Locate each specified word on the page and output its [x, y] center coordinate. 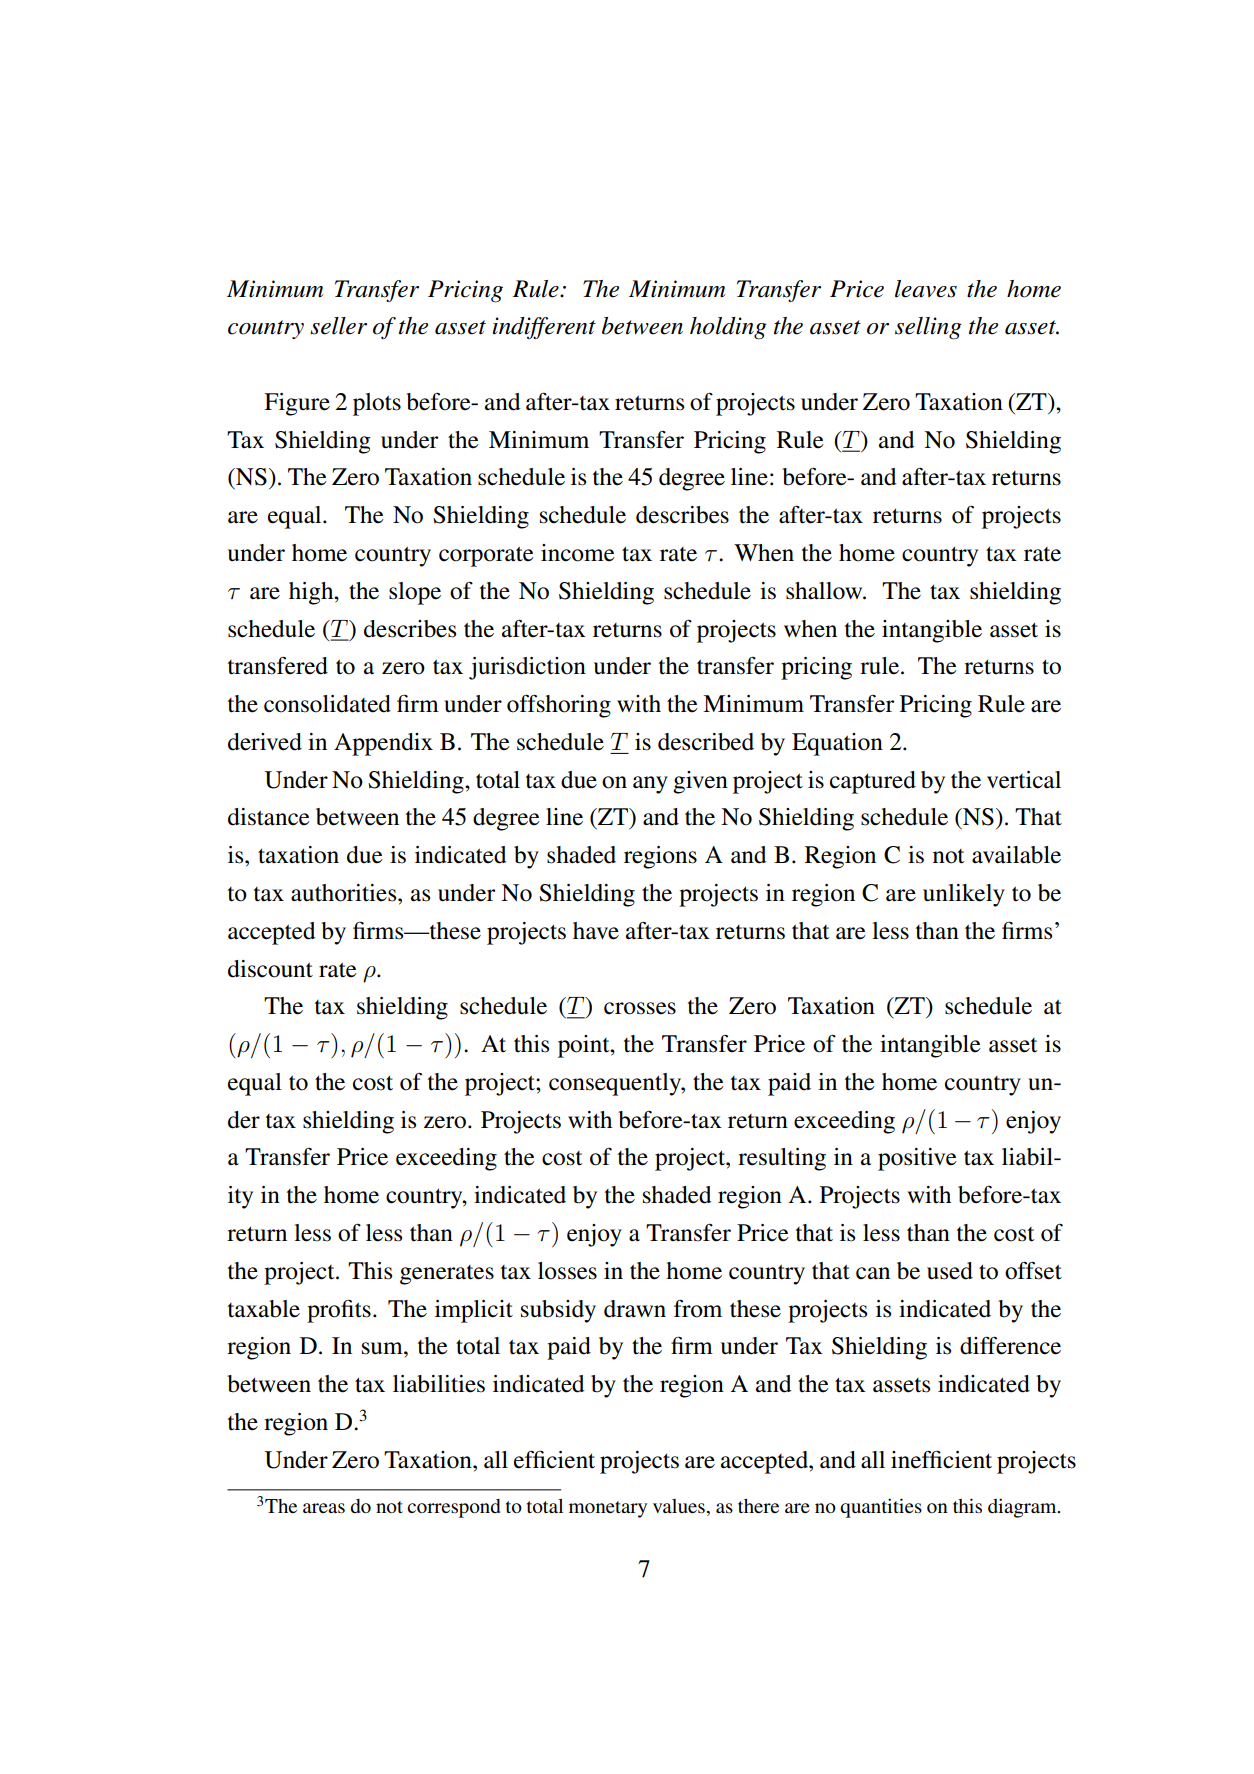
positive [917, 1159]
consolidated [327, 704]
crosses [640, 1008]
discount [270, 969]
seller [338, 326]
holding [728, 328]
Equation [837, 744]
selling [928, 328]
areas [324, 1508]
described [706, 742]
